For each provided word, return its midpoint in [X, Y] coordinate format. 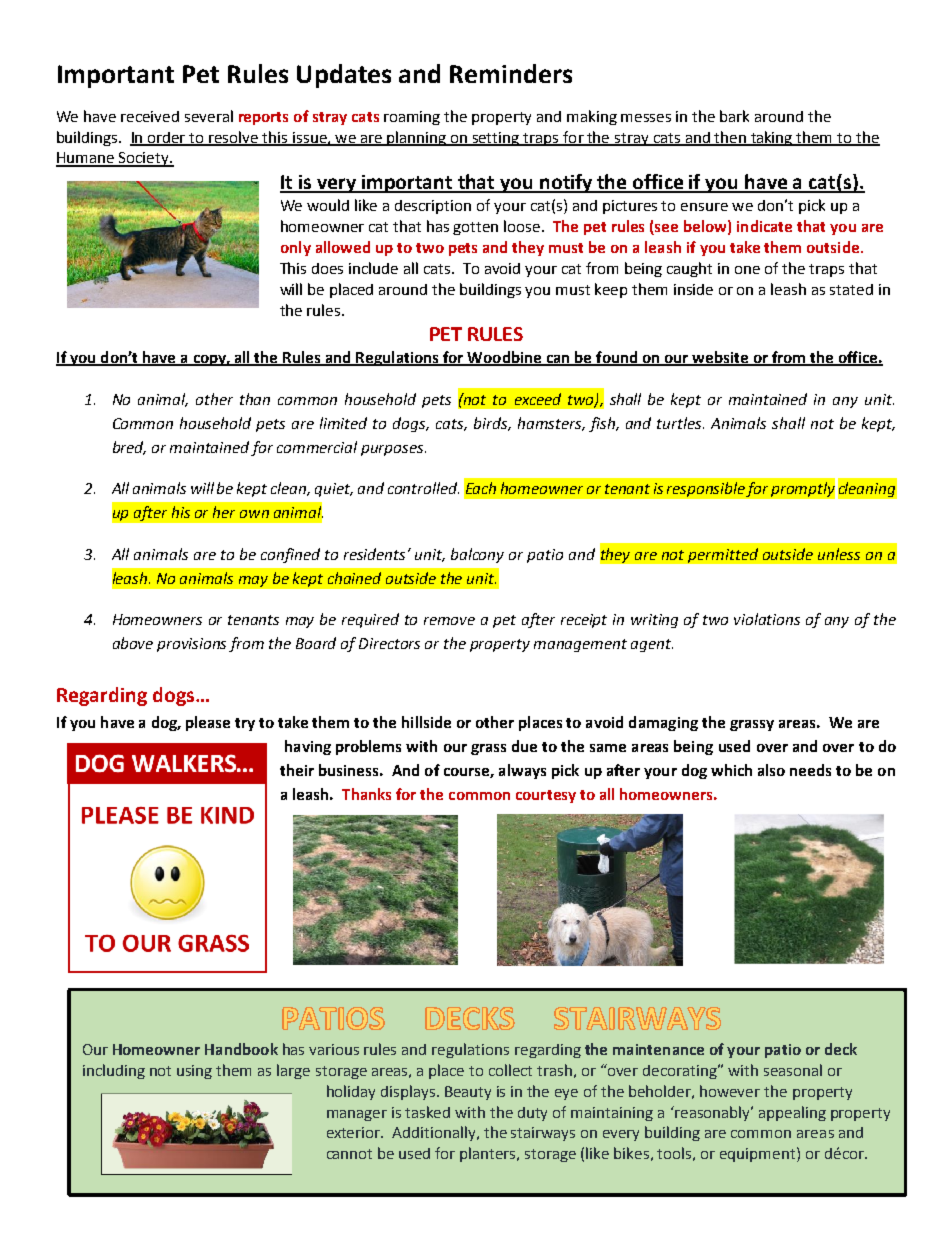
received [150, 116]
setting [496, 139]
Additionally [435, 1133]
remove [449, 621]
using [194, 1072]
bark [734, 116]
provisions [191, 645]
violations [767, 619]
